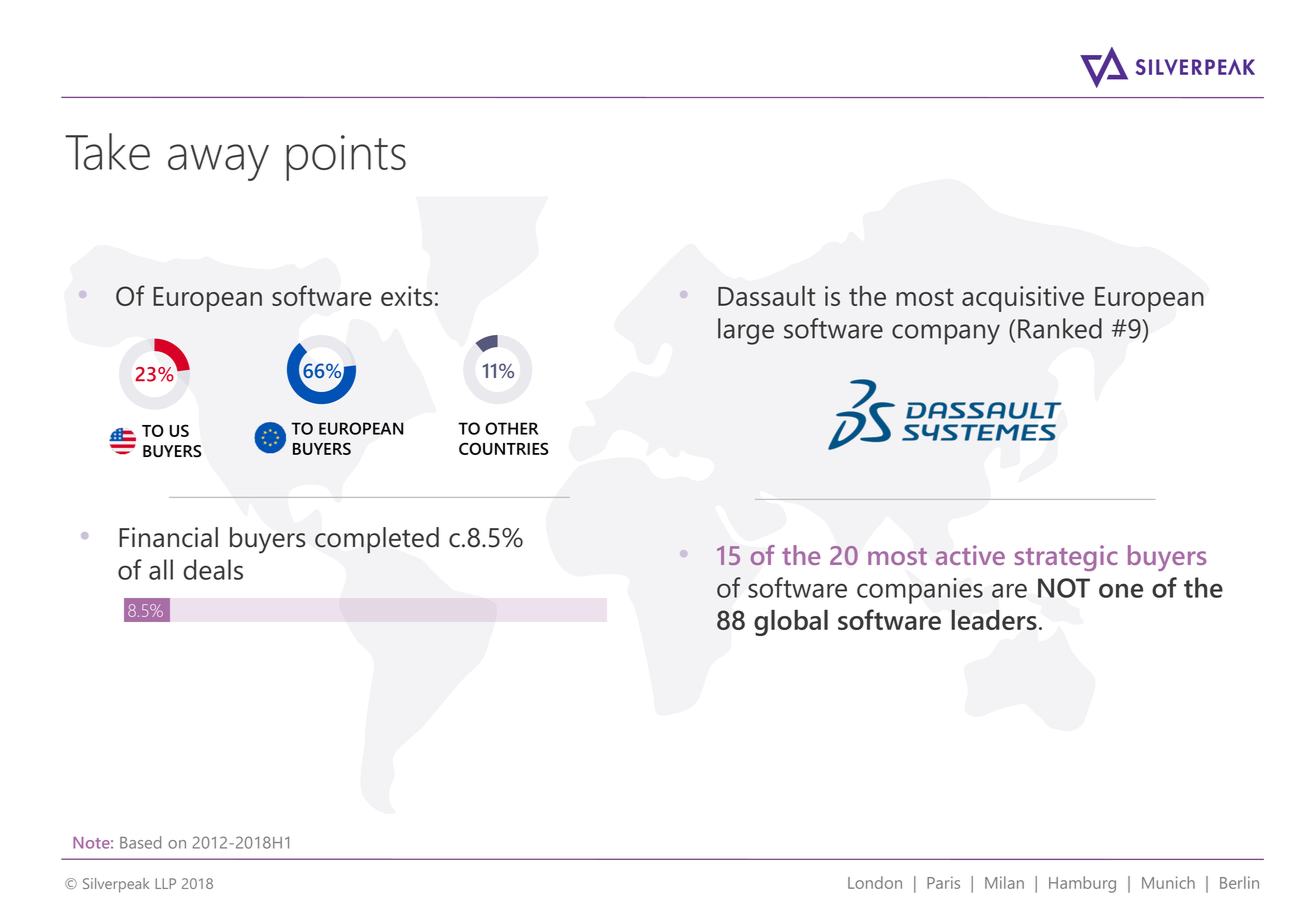  What do you see at coordinates (165, 883) in the screenshot?
I see `LLP` at bounding box center [165, 883].
